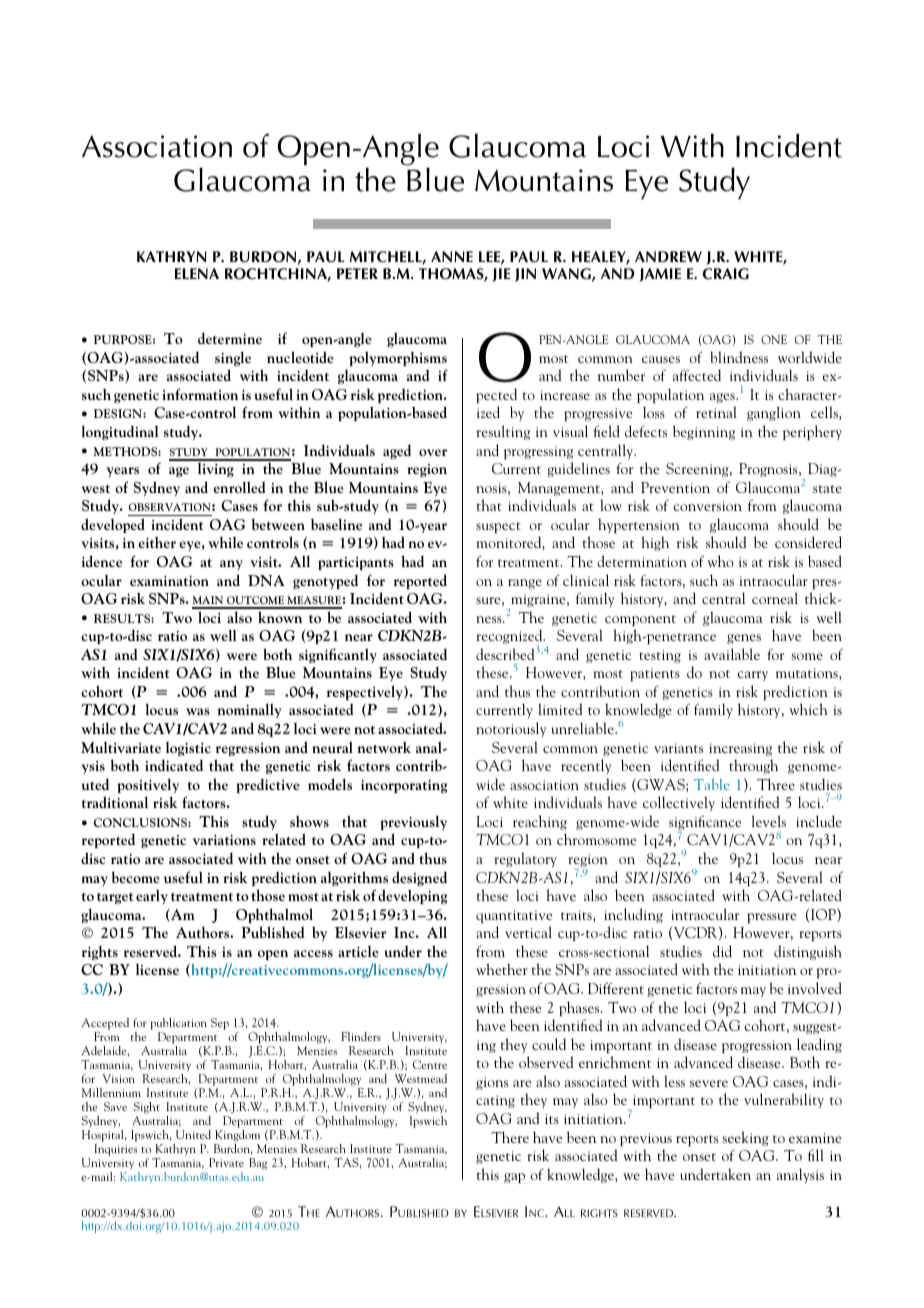 The height and width of the page is (1308, 924). Describe the element at coordinates (193, 1134) in the page. I see `United` at that location.
